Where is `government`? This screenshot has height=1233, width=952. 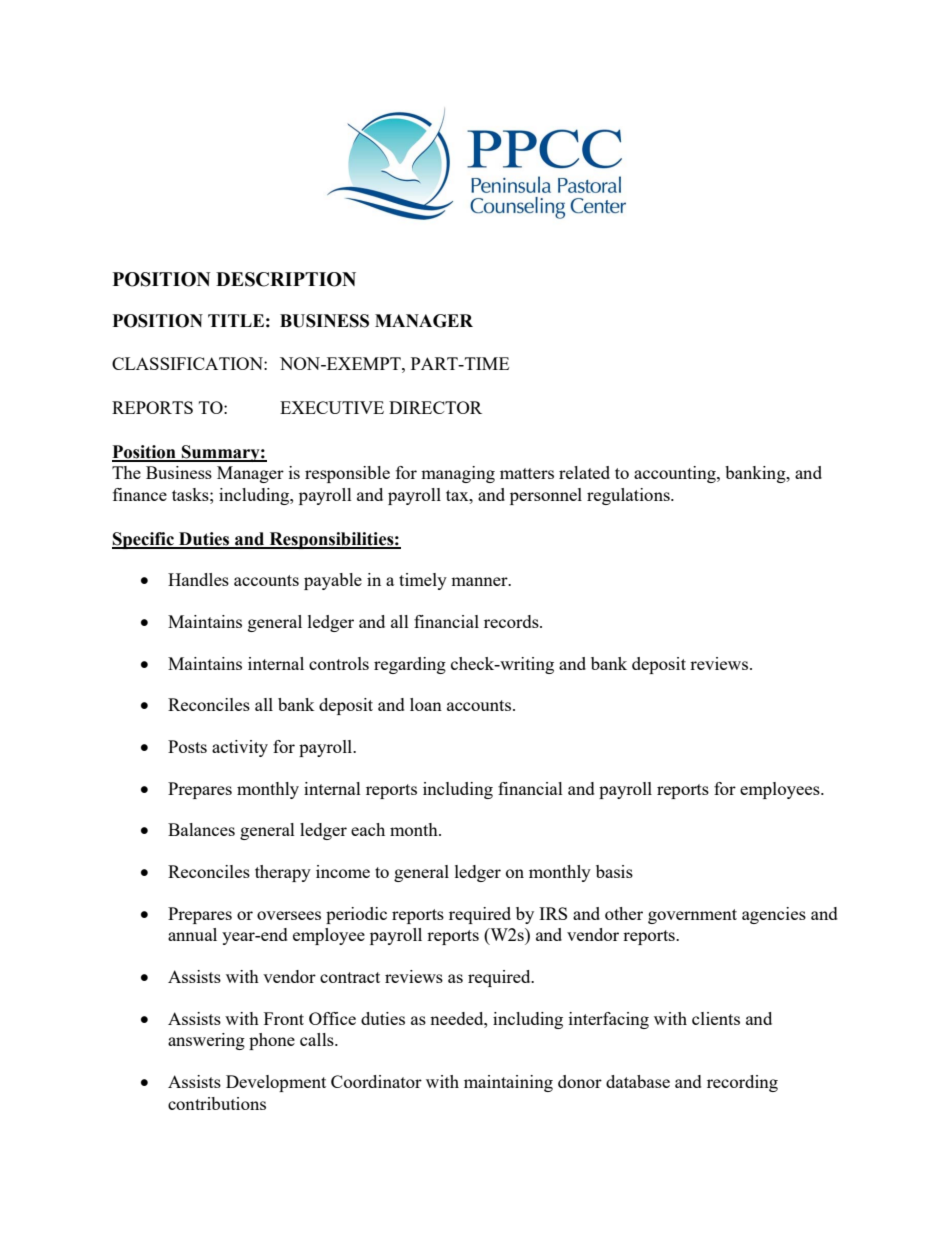
government is located at coordinates (692, 916).
